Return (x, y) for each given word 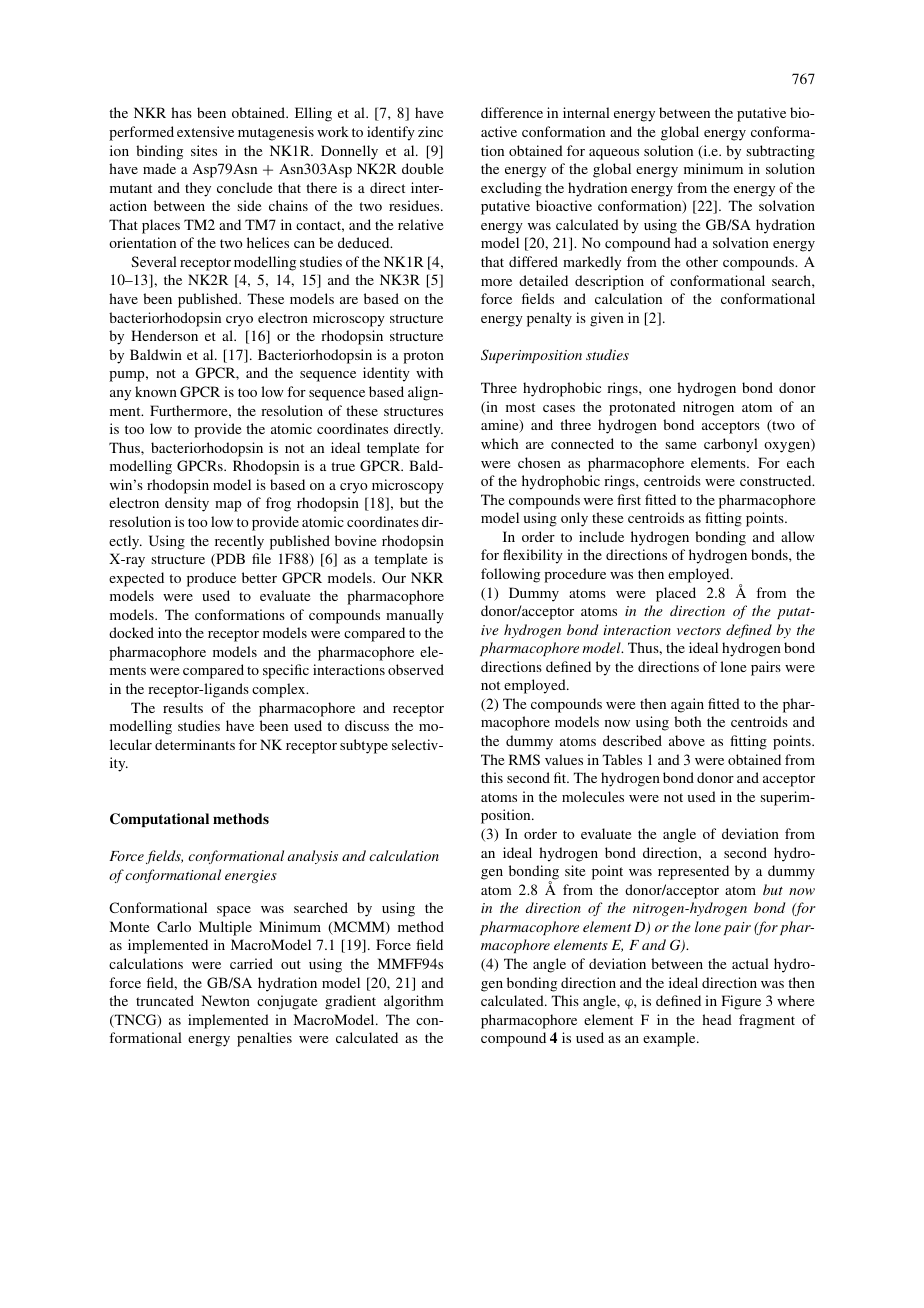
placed (676, 594)
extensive (205, 131)
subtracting (781, 152)
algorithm (414, 1002)
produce (211, 579)
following (510, 575)
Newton (226, 1000)
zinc (430, 131)
